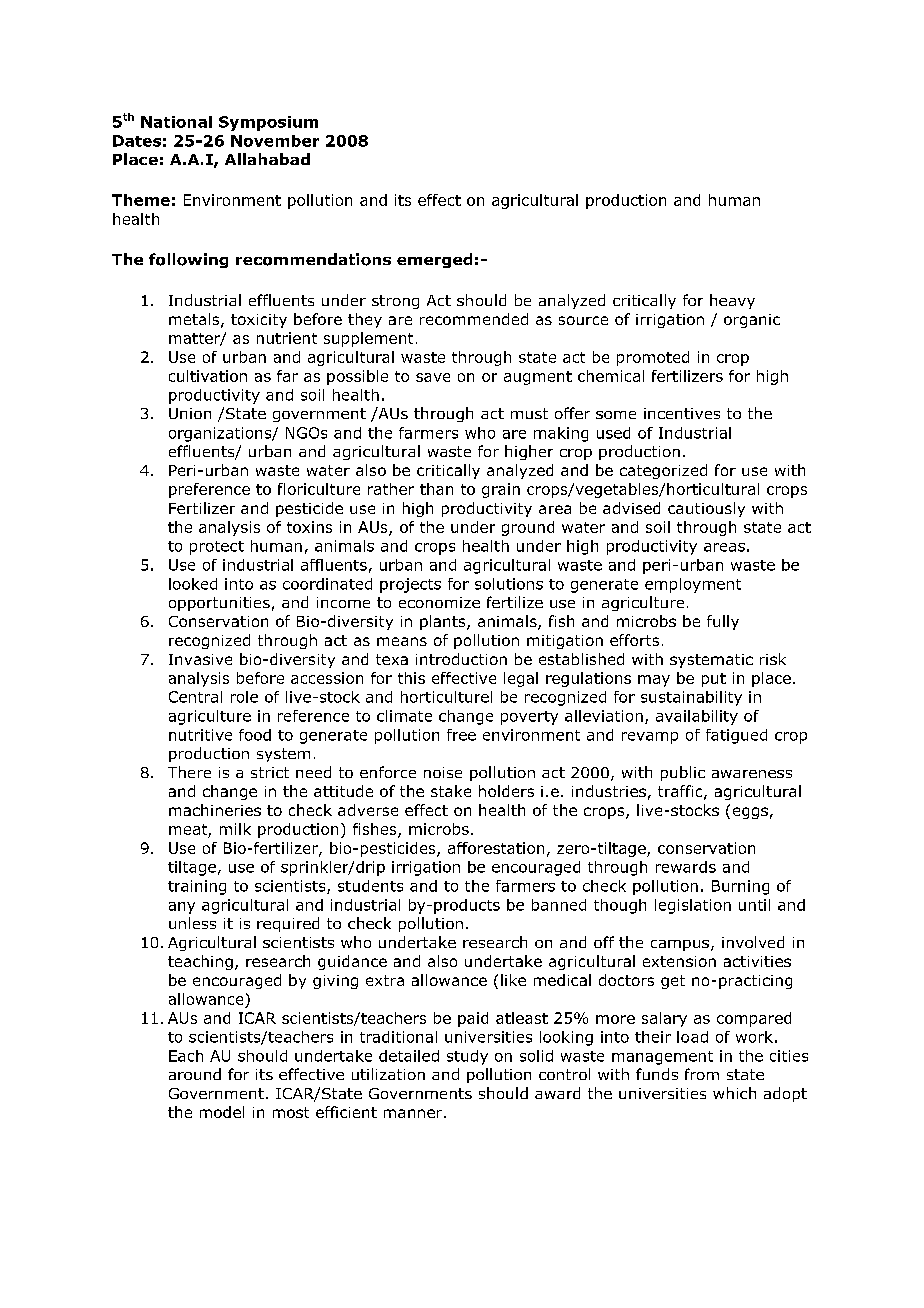 The width and height of the screenshot is (924, 1308). Describe the element at coordinates (259, 321) in the screenshot. I see `toxicity` at that location.
